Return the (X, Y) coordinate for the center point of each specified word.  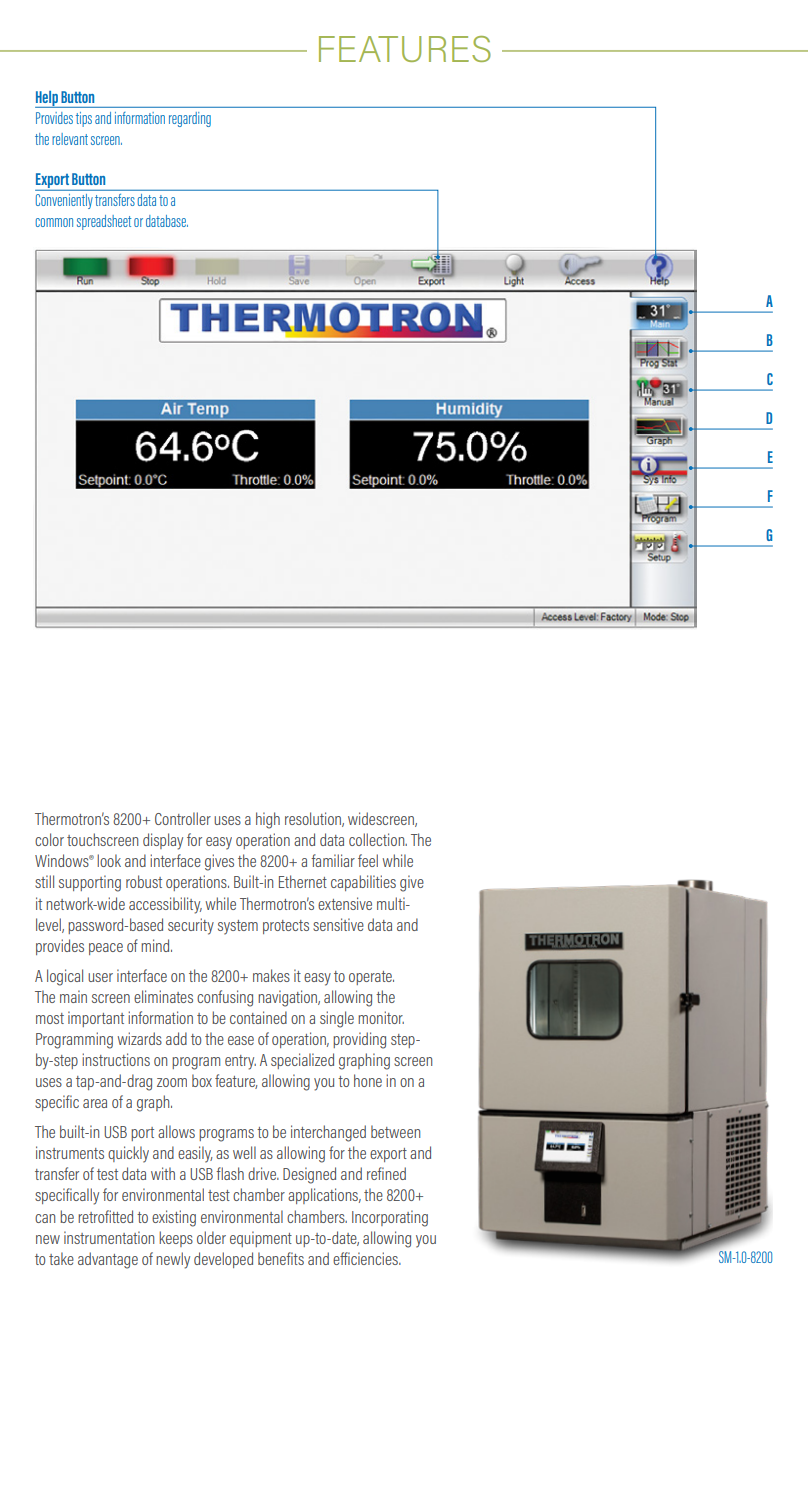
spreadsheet (104, 222)
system (238, 927)
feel (368, 860)
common (54, 222)
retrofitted (105, 1216)
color (49, 839)
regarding (190, 119)
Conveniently (64, 201)
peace (106, 949)
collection (378, 839)
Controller (183, 818)
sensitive (338, 924)
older (211, 1237)
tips (84, 119)
